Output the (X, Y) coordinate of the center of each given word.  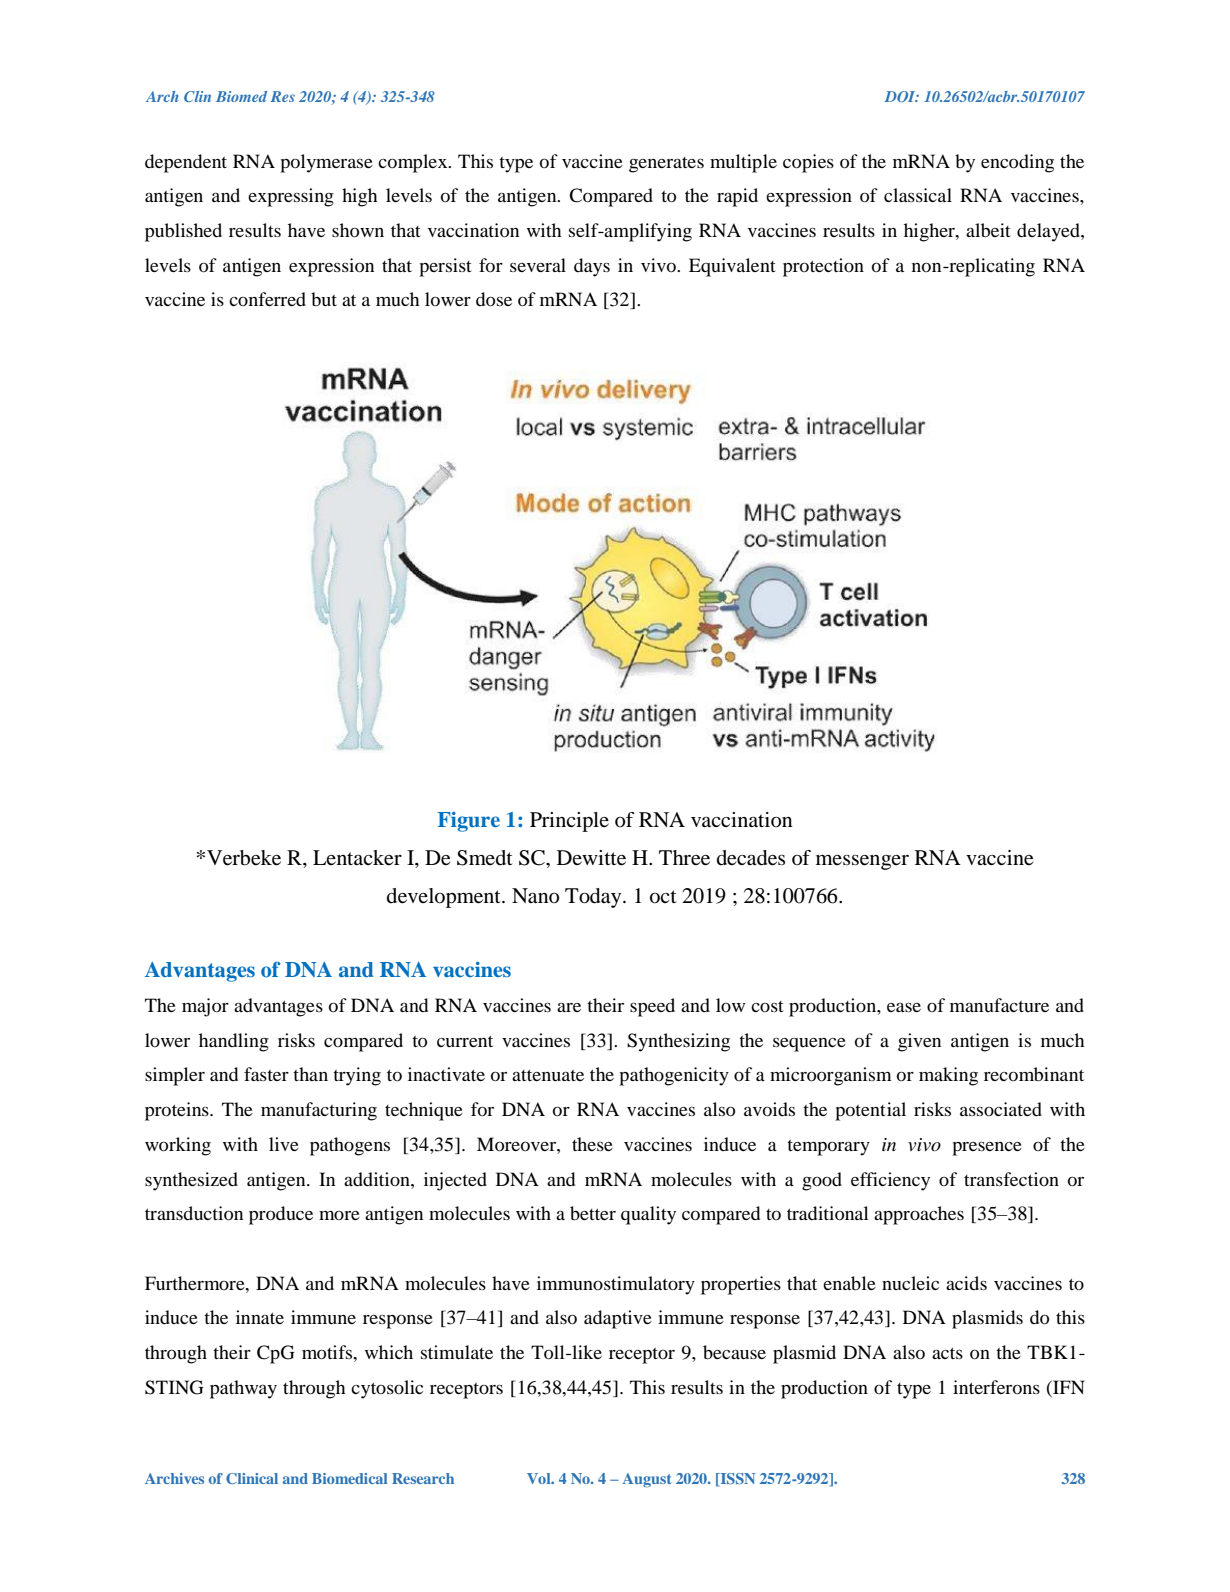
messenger (862, 862)
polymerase (326, 163)
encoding (1017, 163)
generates (666, 165)
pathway (243, 1389)
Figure (469, 822)
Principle (569, 822)
